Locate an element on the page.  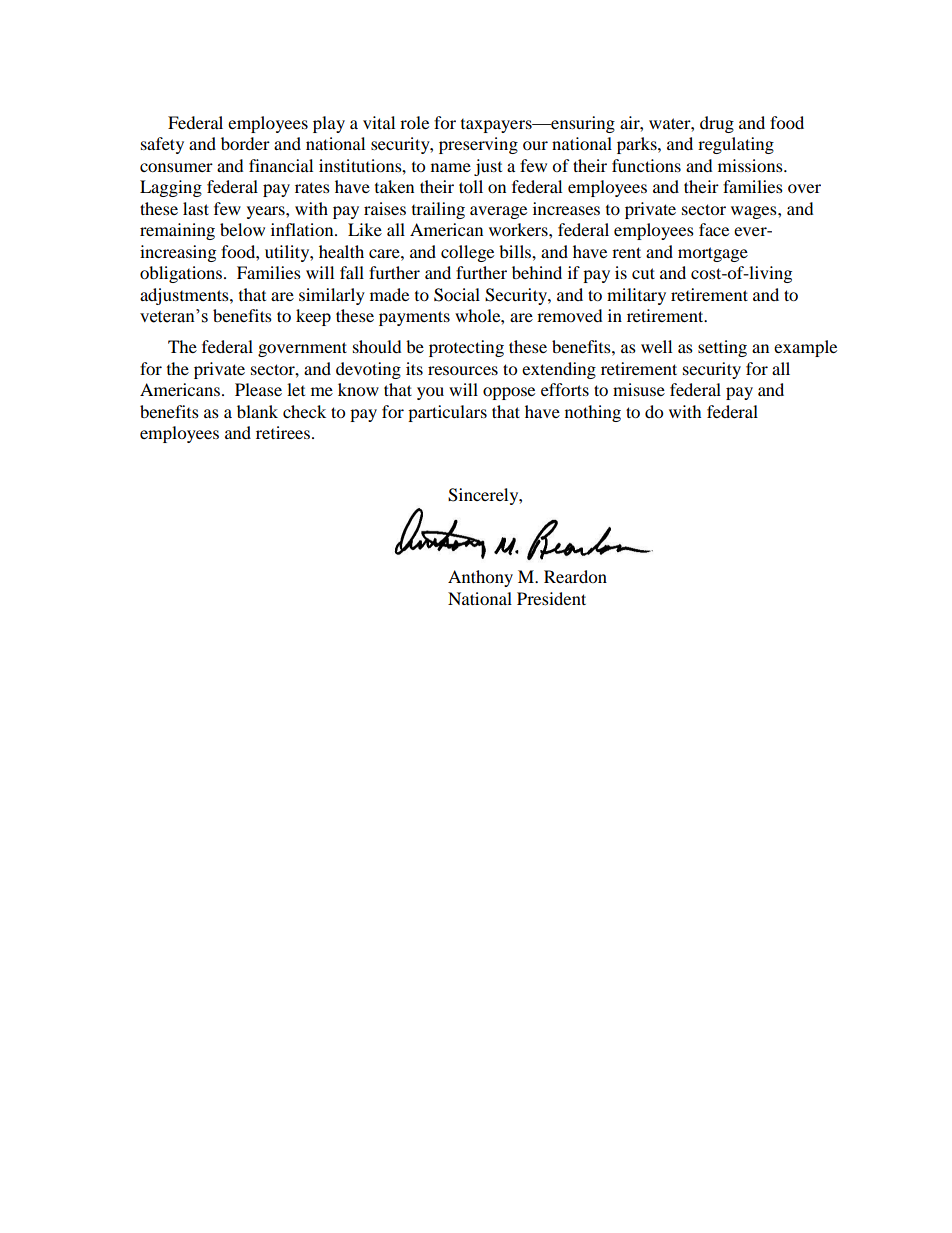
nothing is located at coordinates (593, 413).
